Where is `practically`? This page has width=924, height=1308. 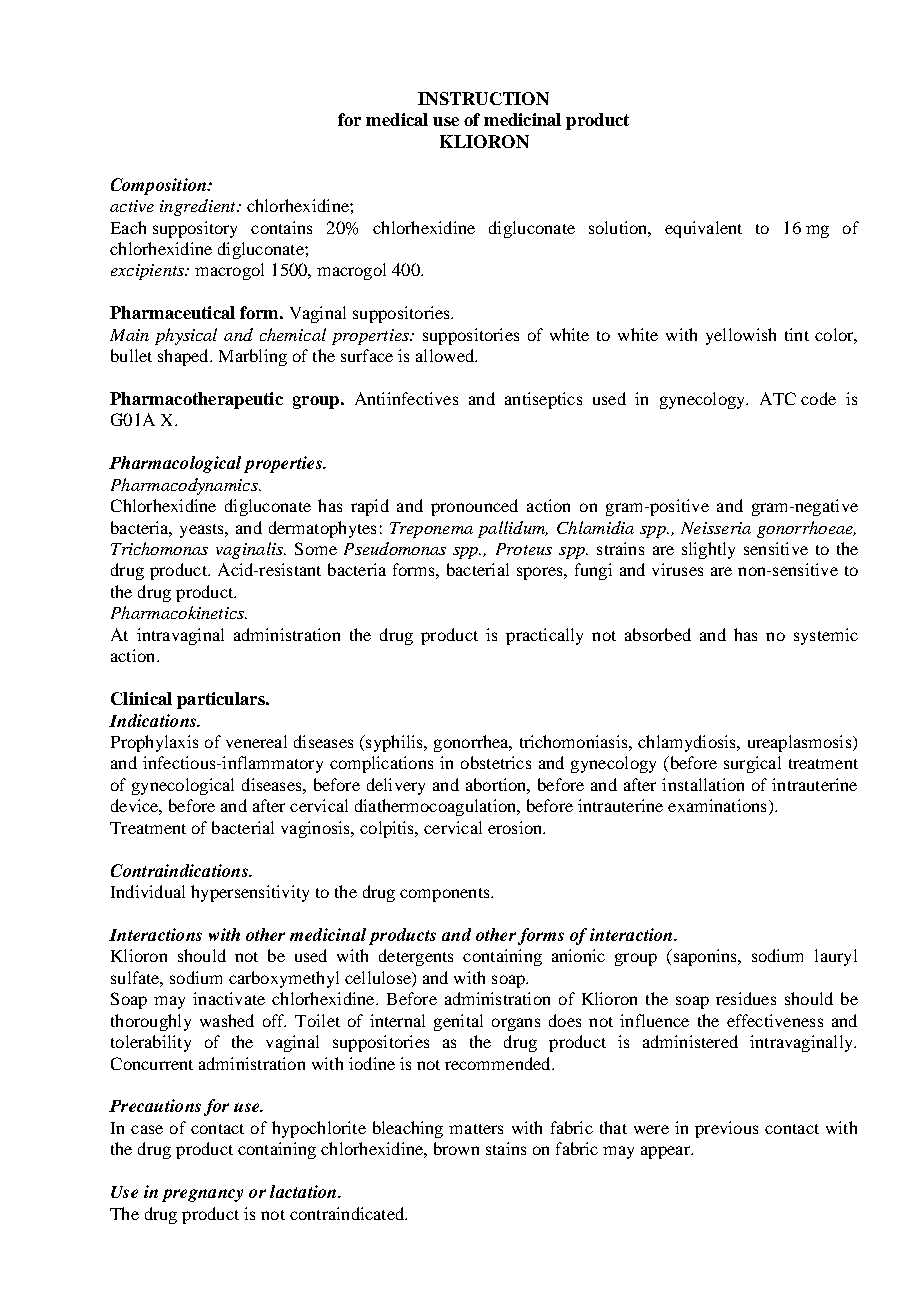
practically is located at coordinates (544, 636).
